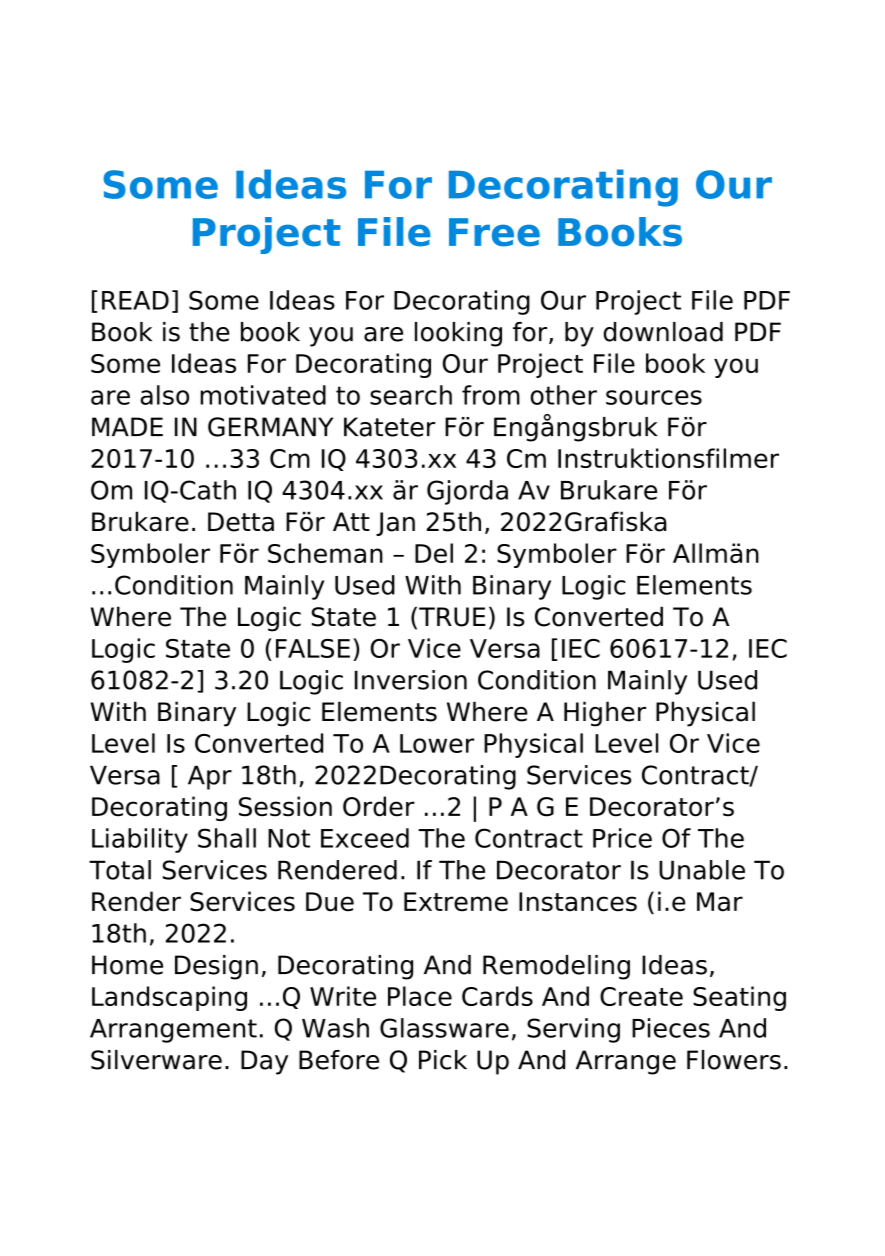 Image resolution: width=885 pixels, height=1256 pixels. What do you see at coordinates (671, 1028) in the document?
I see `Pieces` at bounding box center [671, 1028].
